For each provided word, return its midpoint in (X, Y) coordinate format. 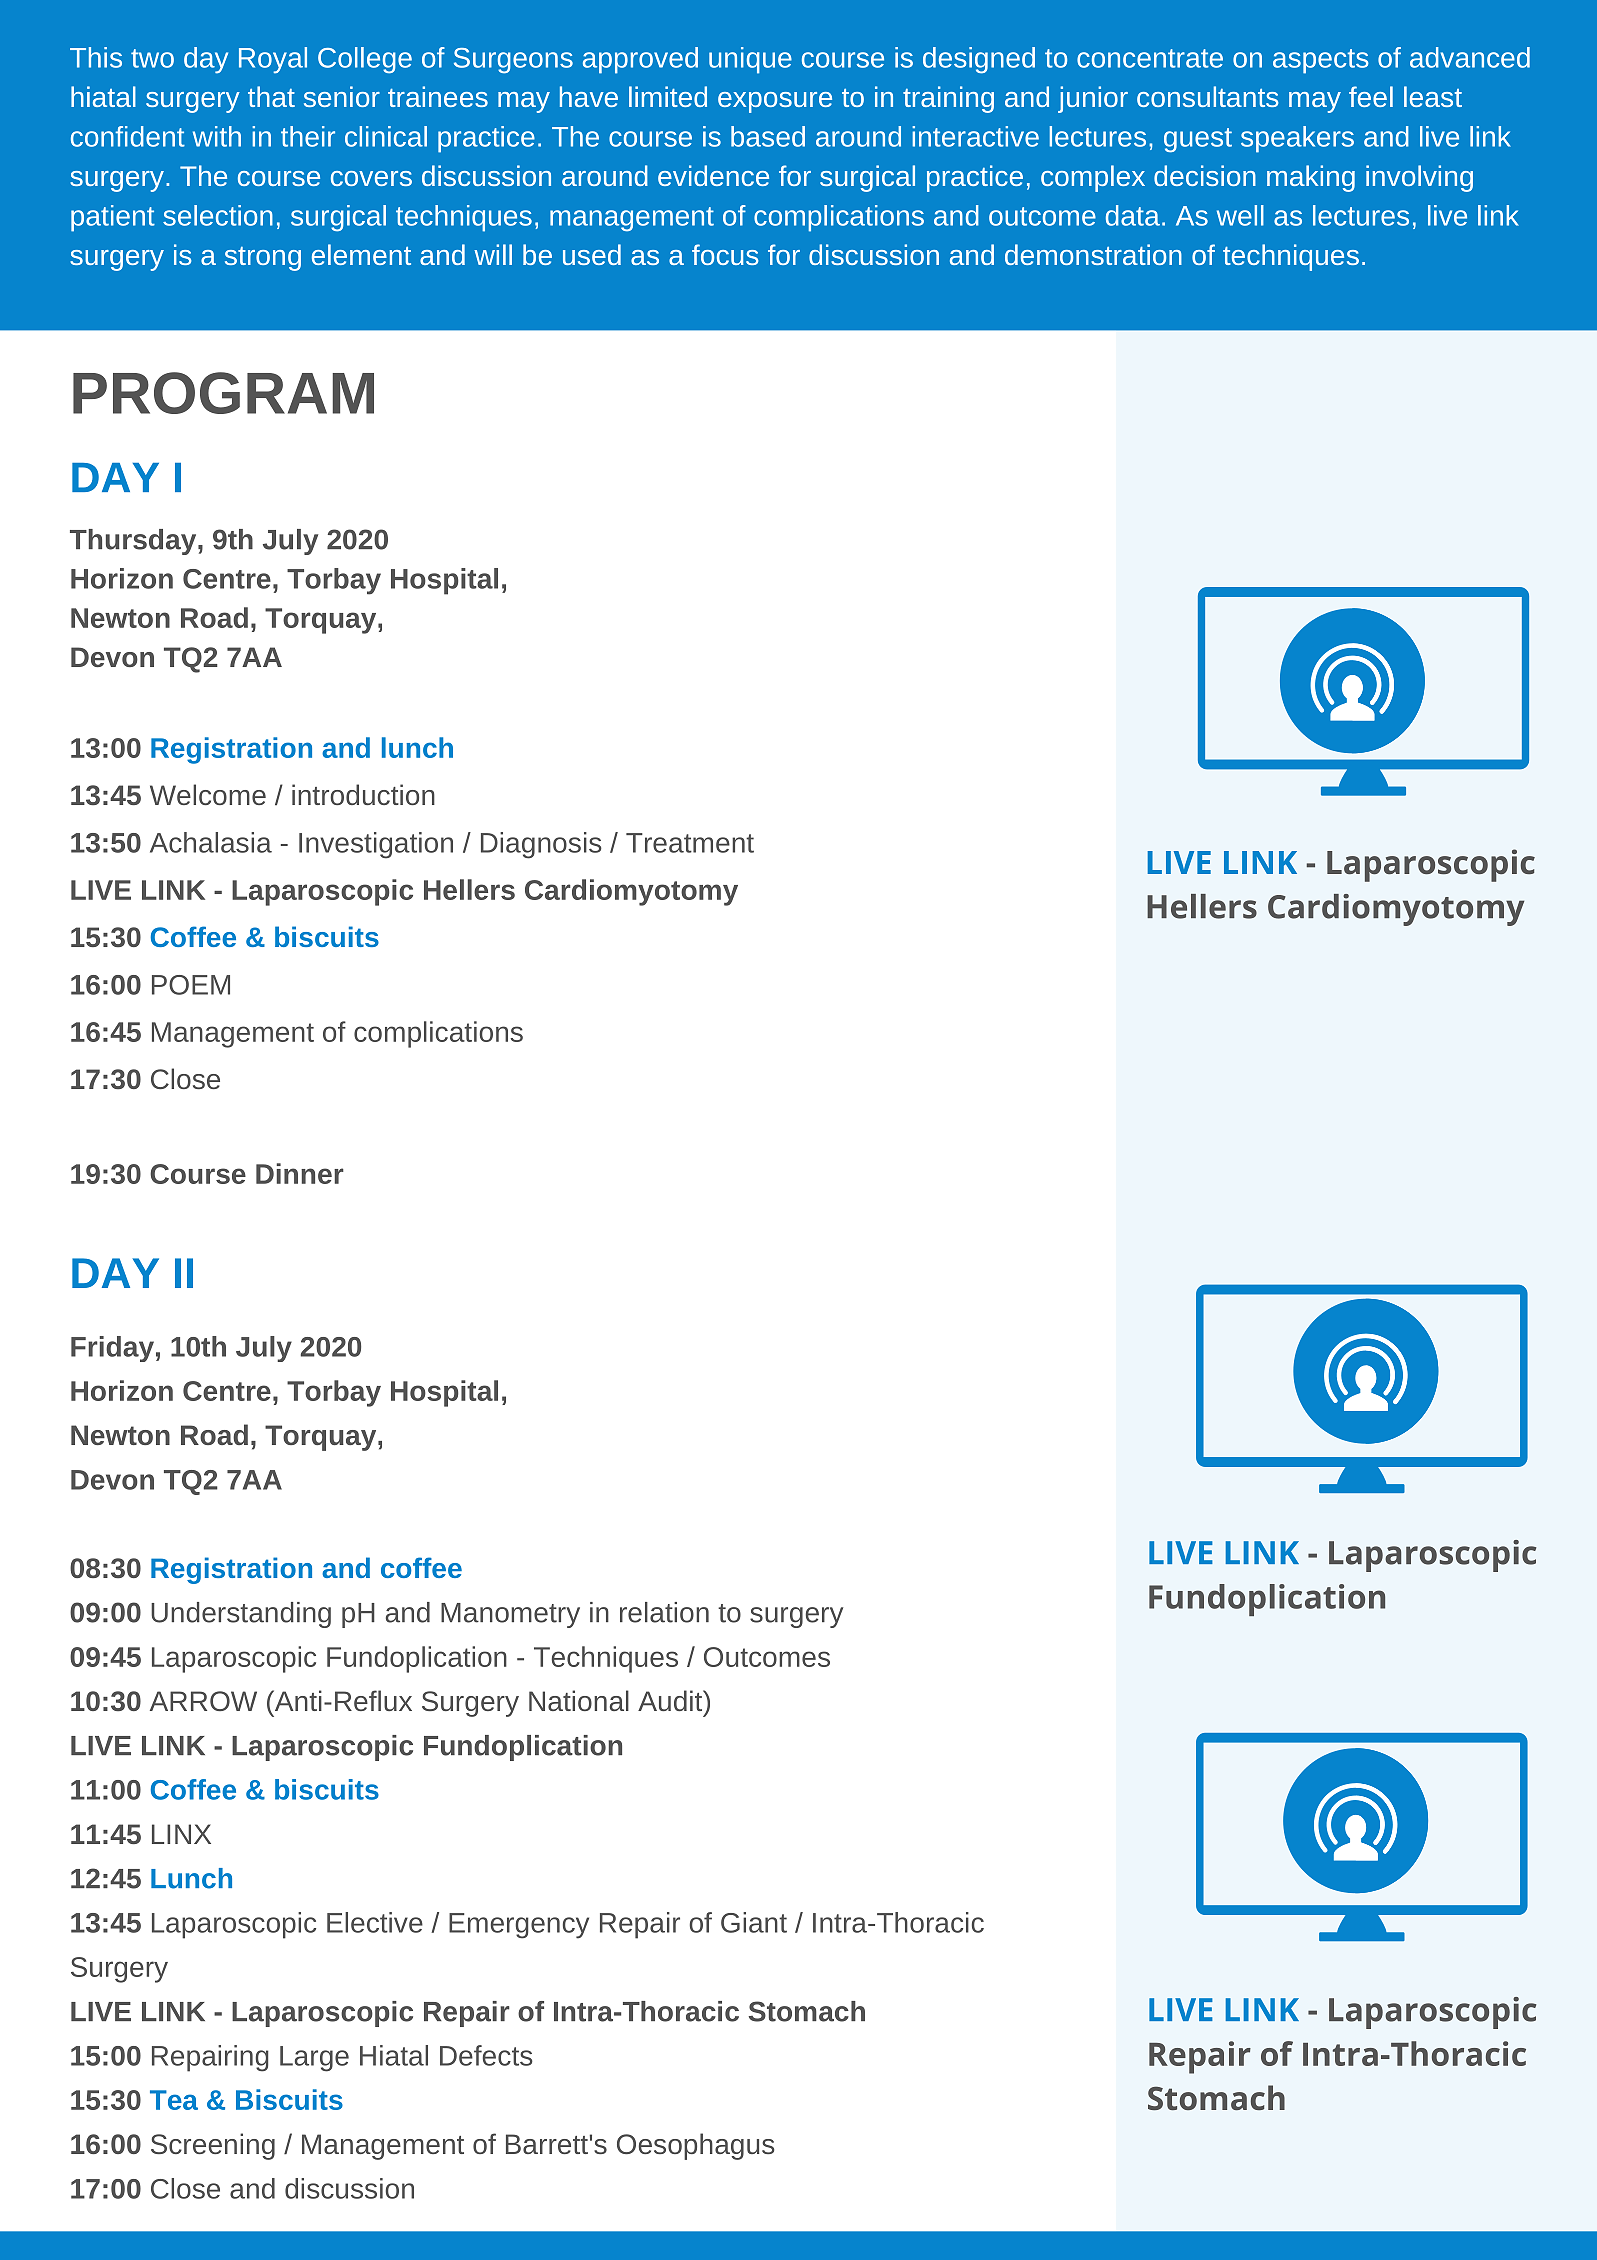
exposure (775, 102)
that (271, 96)
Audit (671, 1700)
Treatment (690, 843)
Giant (754, 1922)
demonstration (1093, 254)
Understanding (241, 1615)
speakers (1297, 139)
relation (664, 1612)
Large (314, 2059)
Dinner (300, 1173)
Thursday (134, 542)
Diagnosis (541, 845)
